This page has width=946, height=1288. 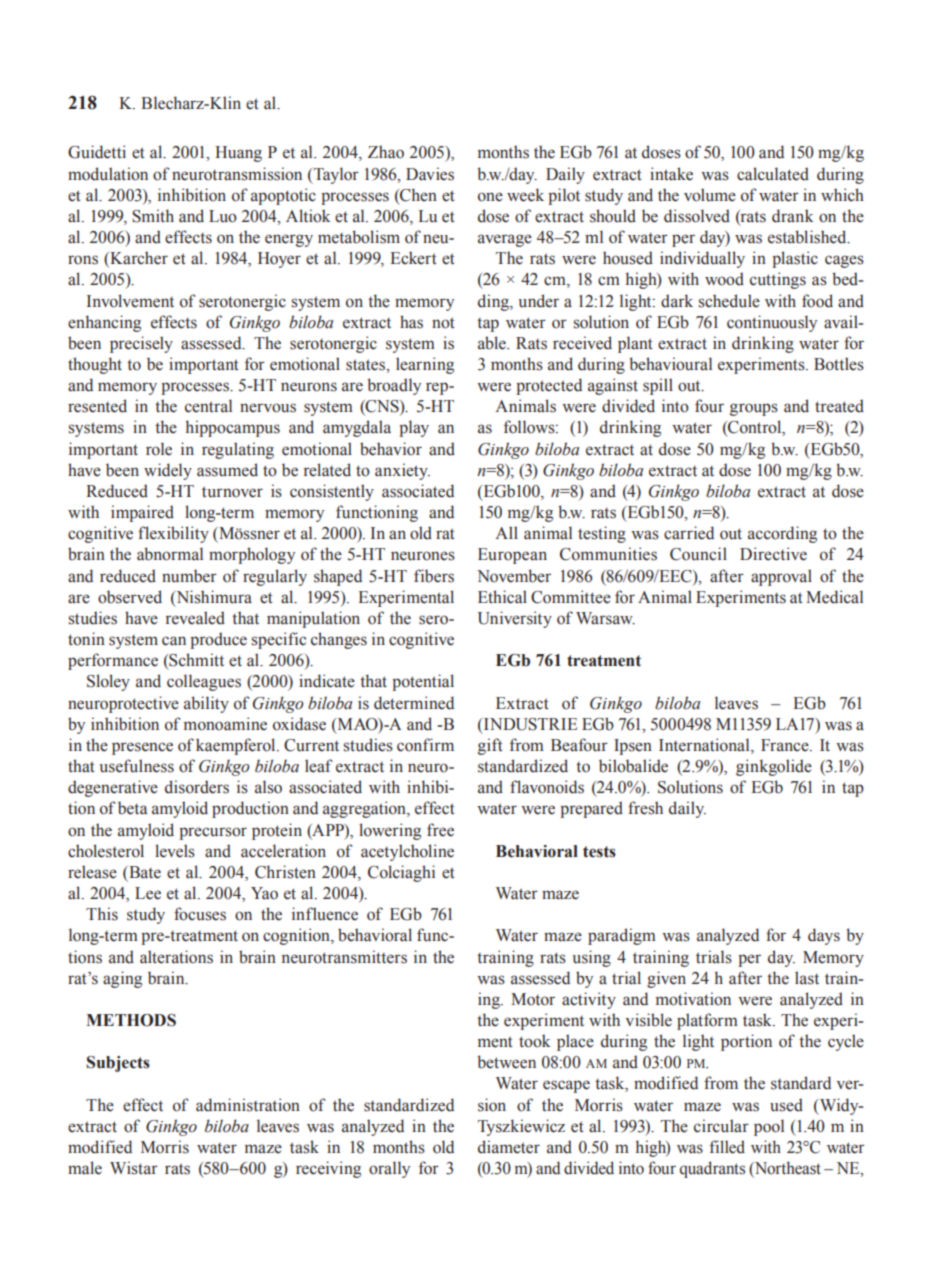 What do you see at coordinates (773, 174) in the page?
I see `calculated` at bounding box center [773, 174].
